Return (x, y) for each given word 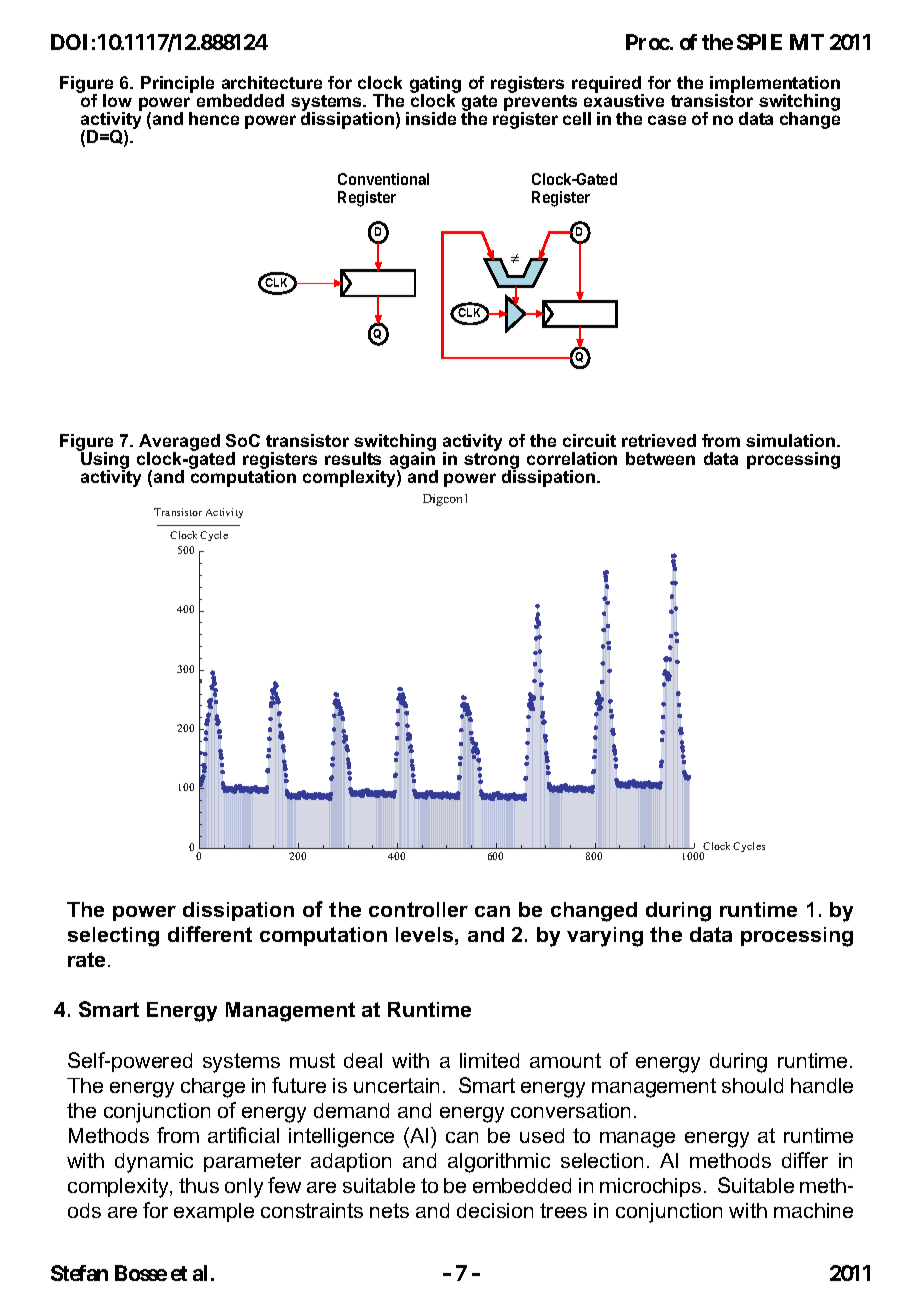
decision (495, 1210)
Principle (177, 84)
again (413, 460)
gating (435, 86)
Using (104, 460)
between (660, 458)
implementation (775, 86)
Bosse (141, 1273)
